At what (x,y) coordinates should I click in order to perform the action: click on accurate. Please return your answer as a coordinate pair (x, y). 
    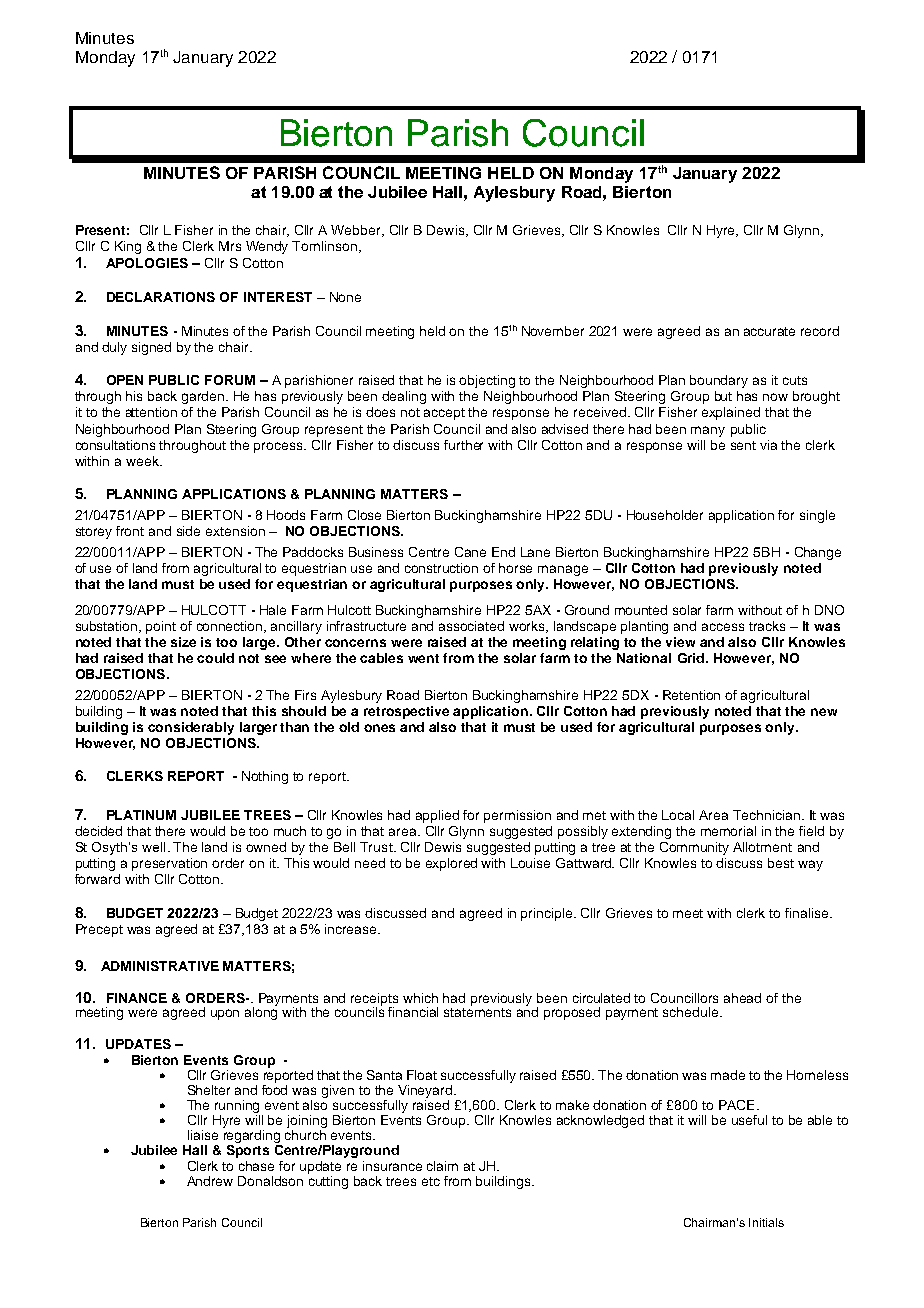
    Looking at the image, I should click on (769, 331).
